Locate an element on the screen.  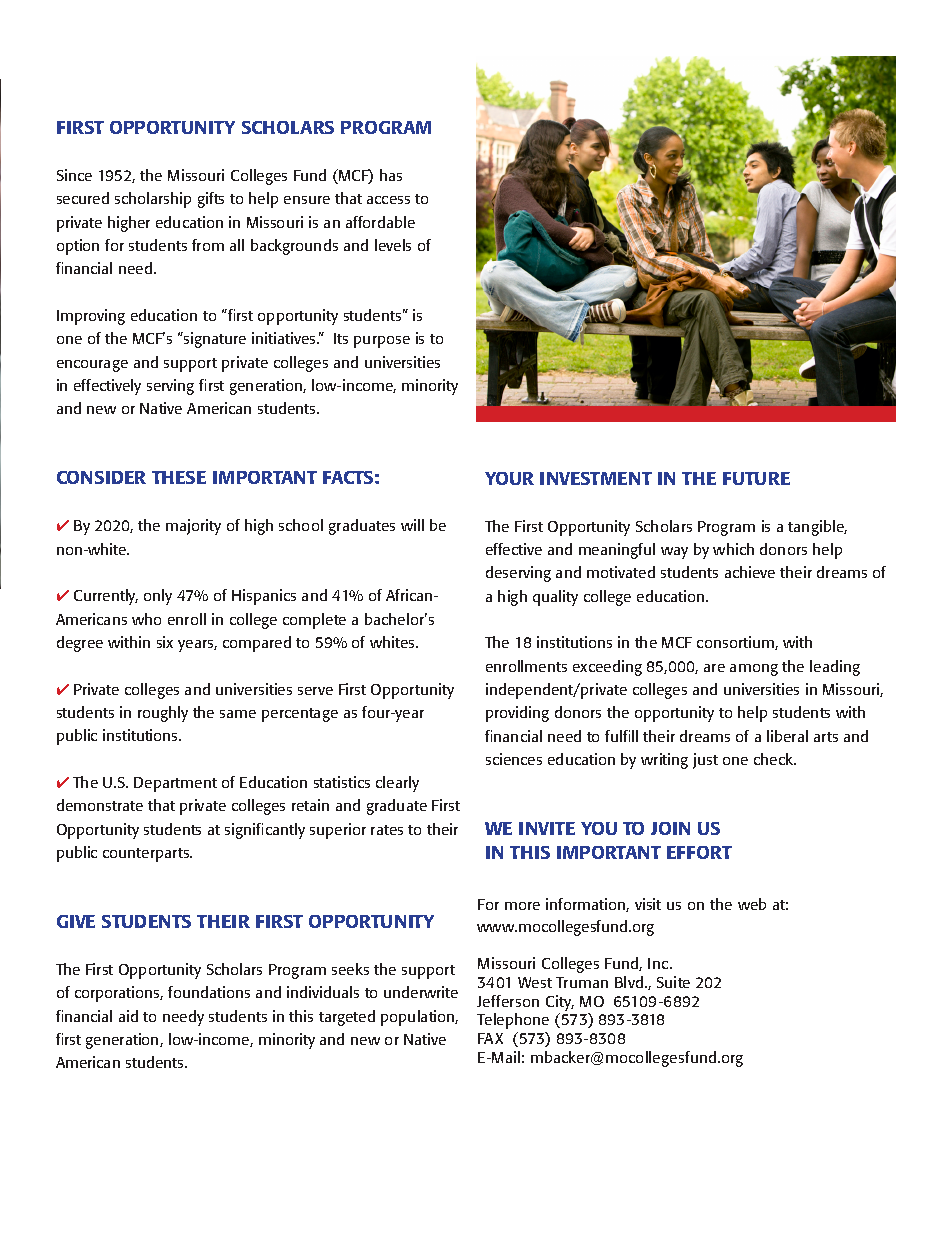
aid is located at coordinates (128, 1016).
